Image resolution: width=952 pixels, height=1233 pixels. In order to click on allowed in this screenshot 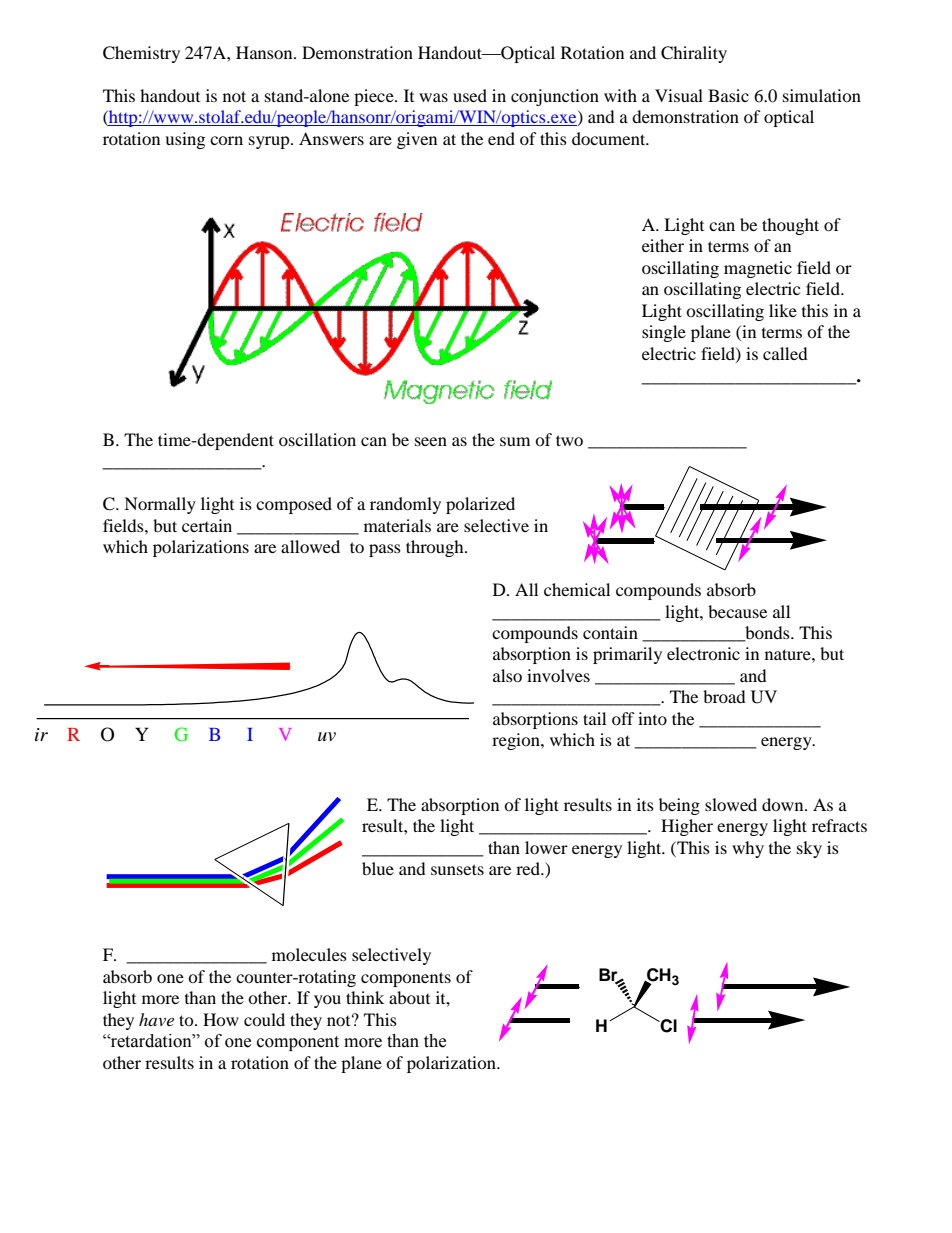, I will do `click(310, 546)`.
